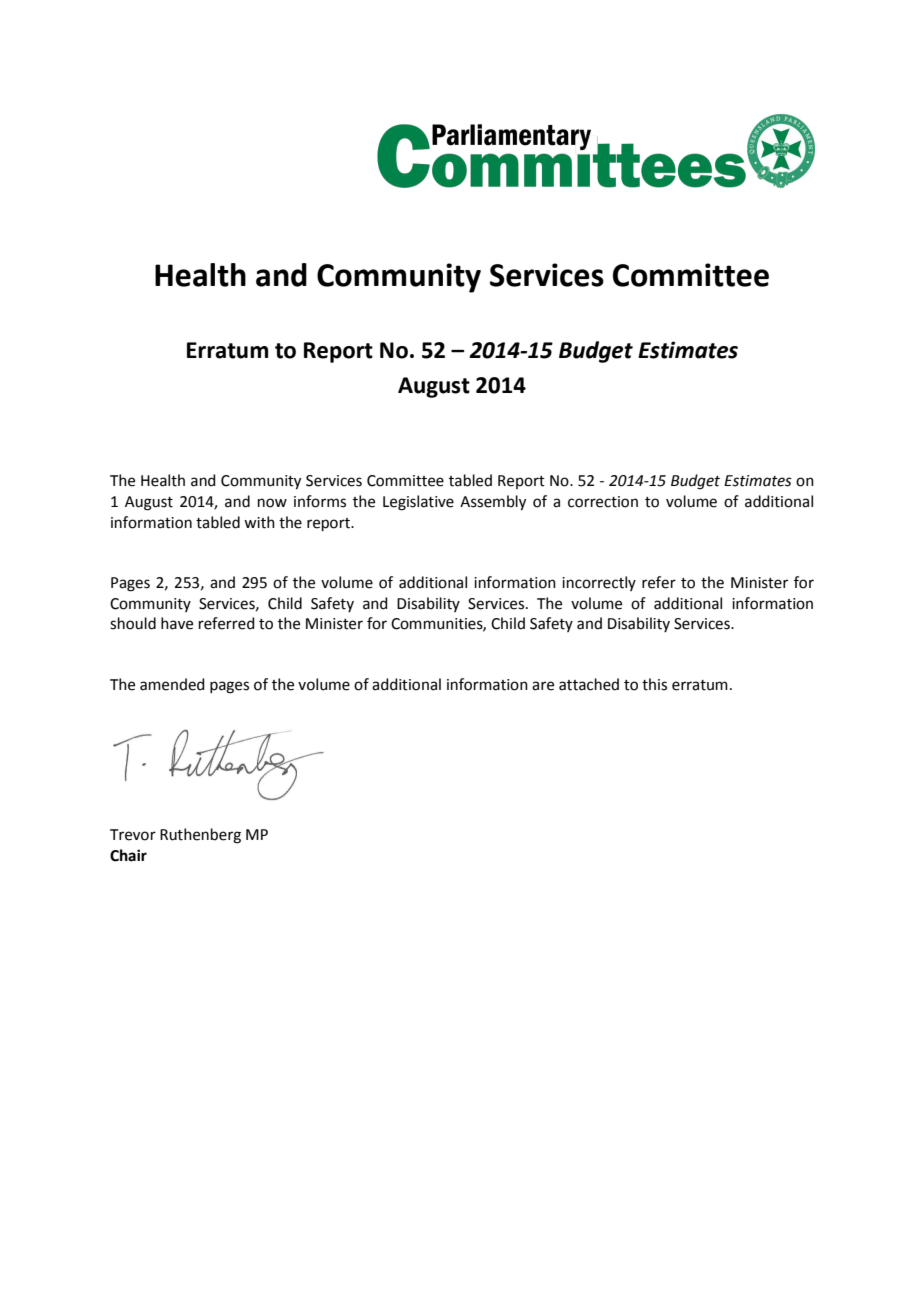  Describe the element at coordinates (603, 502) in the image. I see `correction` at that location.
